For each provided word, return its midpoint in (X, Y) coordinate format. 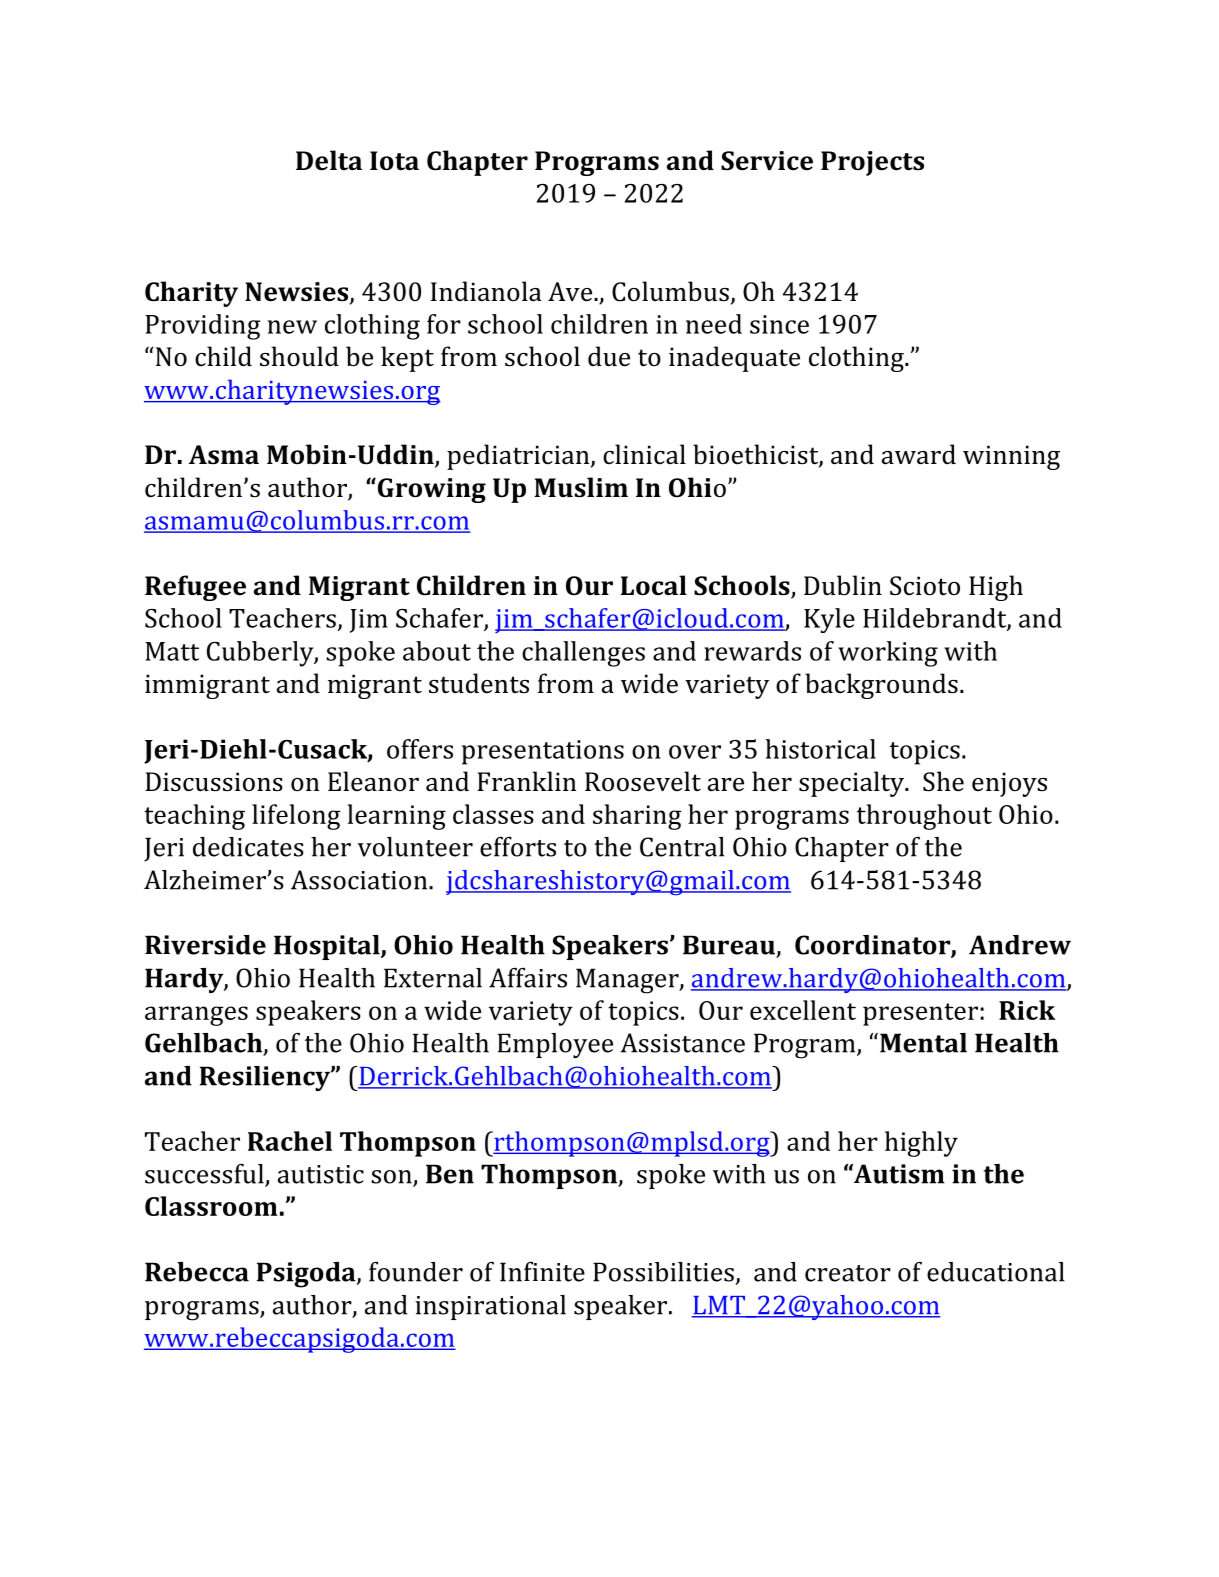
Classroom (211, 1206)
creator (848, 1273)
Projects (872, 163)
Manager (628, 981)
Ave (571, 292)
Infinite (542, 1272)
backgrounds (881, 686)
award (919, 454)
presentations (543, 752)
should (299, 356)
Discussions (214, 782)
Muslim (581, 487)
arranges (196, 1016)
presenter (920, 1014)
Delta (329, 160)
